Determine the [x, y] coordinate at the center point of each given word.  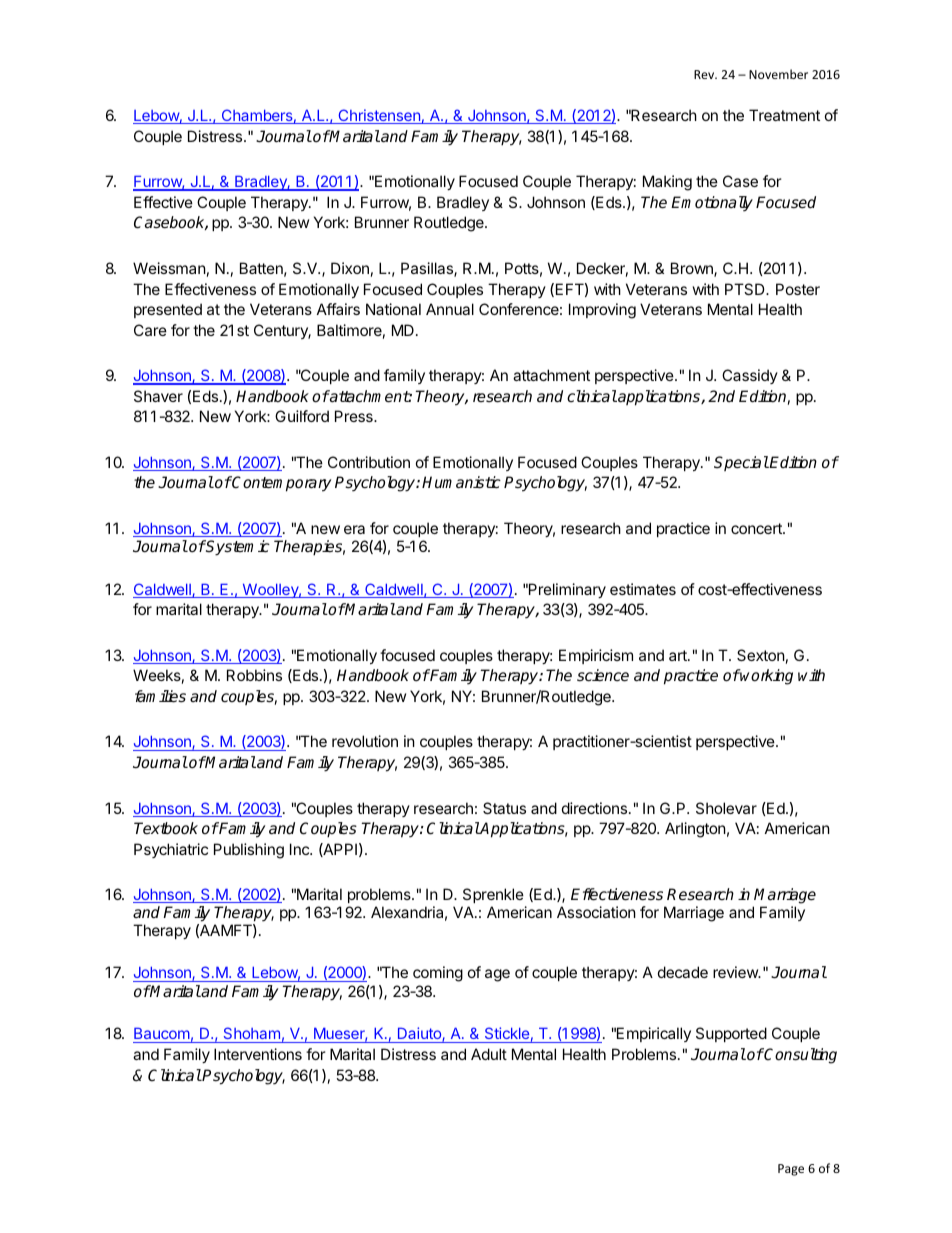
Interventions [258, 1054]
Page [791, 1170]
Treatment [784, 115]
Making [667, 183]
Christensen [379, 116]
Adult [489, 1054]
